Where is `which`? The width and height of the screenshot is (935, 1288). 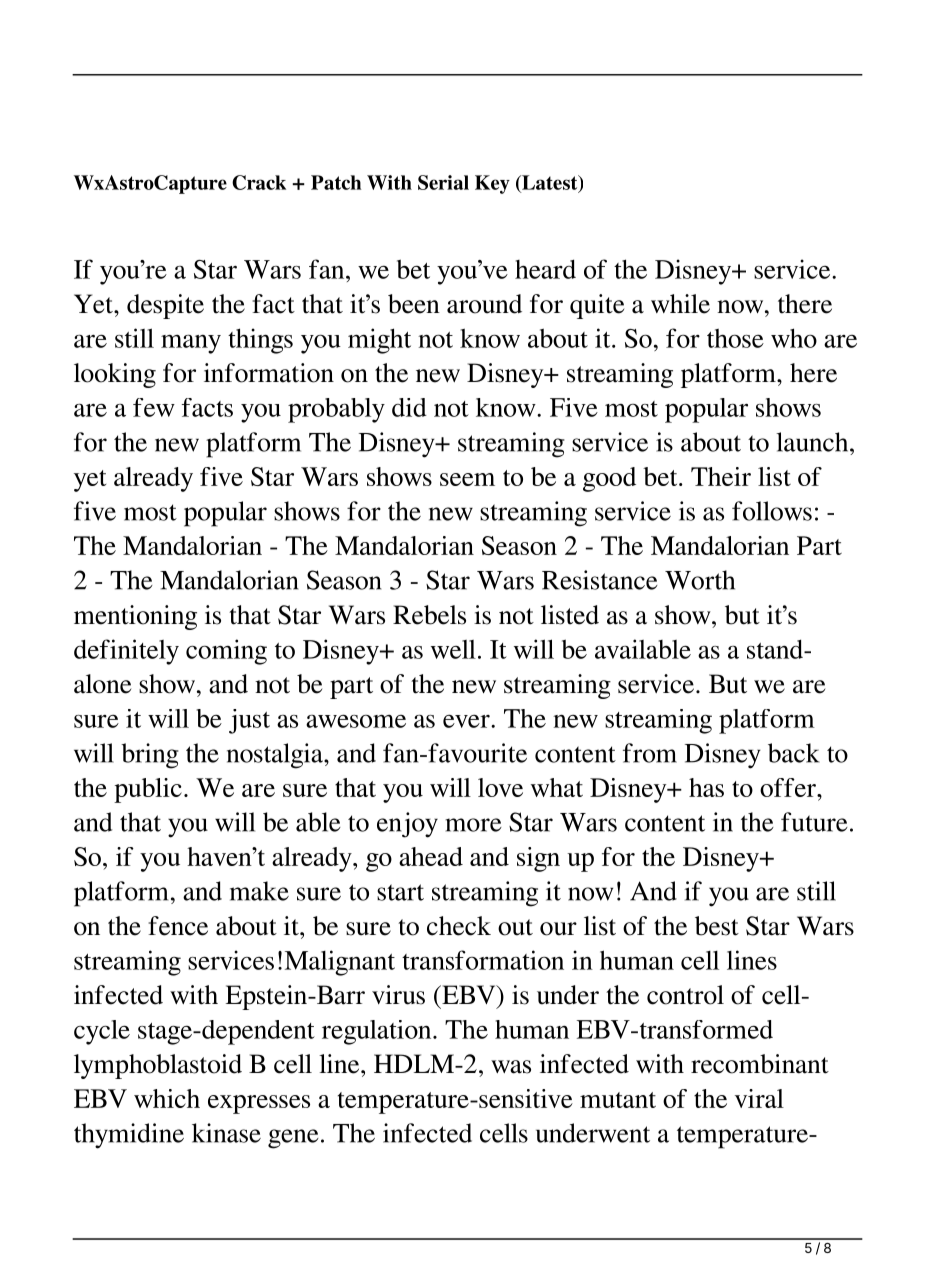
which is located at coordinates (167, 1098).
